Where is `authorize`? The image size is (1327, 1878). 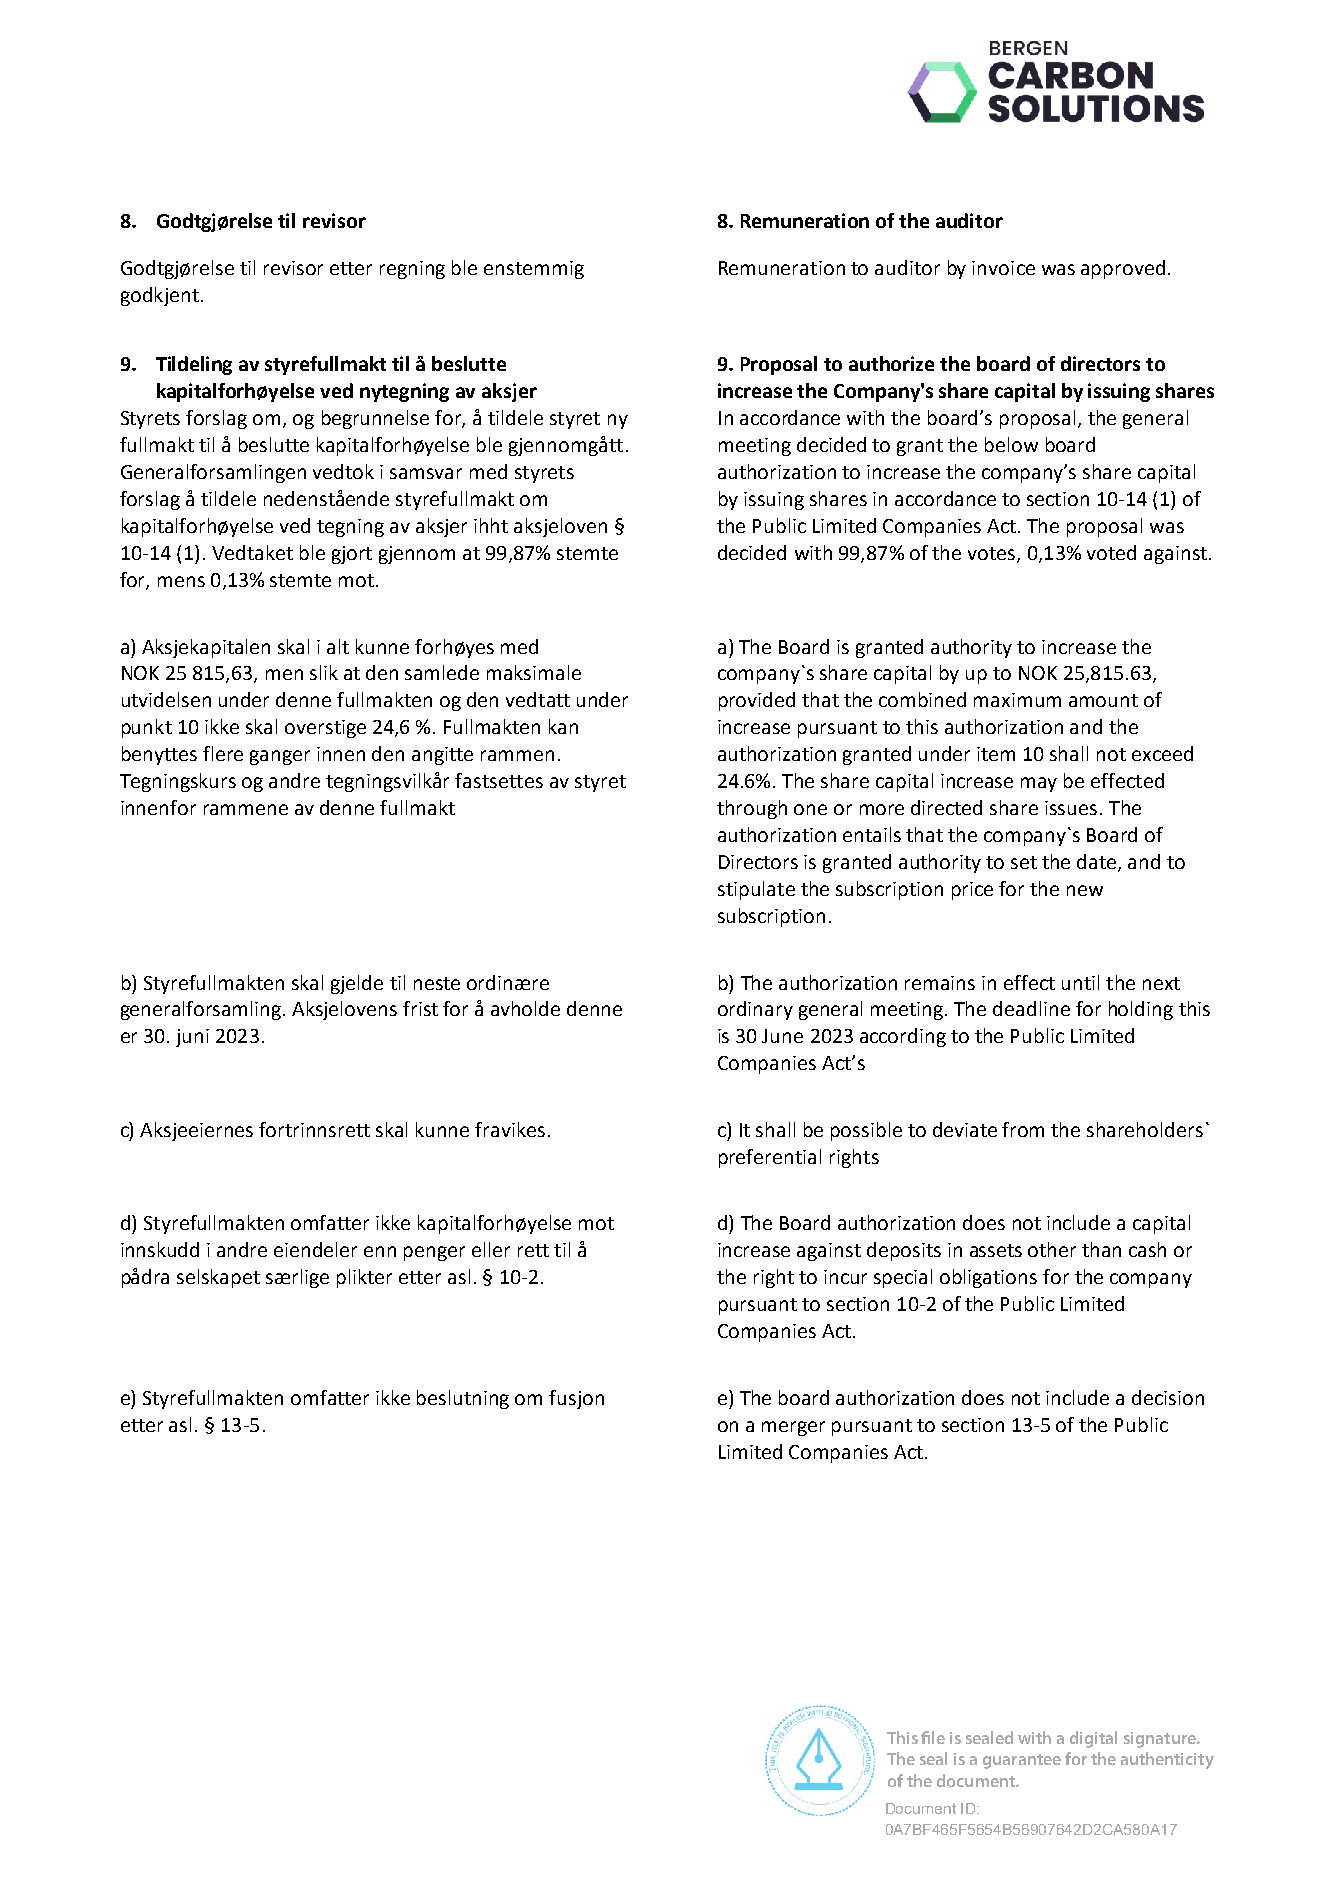 authorize is located at coordinates (891, 363).
